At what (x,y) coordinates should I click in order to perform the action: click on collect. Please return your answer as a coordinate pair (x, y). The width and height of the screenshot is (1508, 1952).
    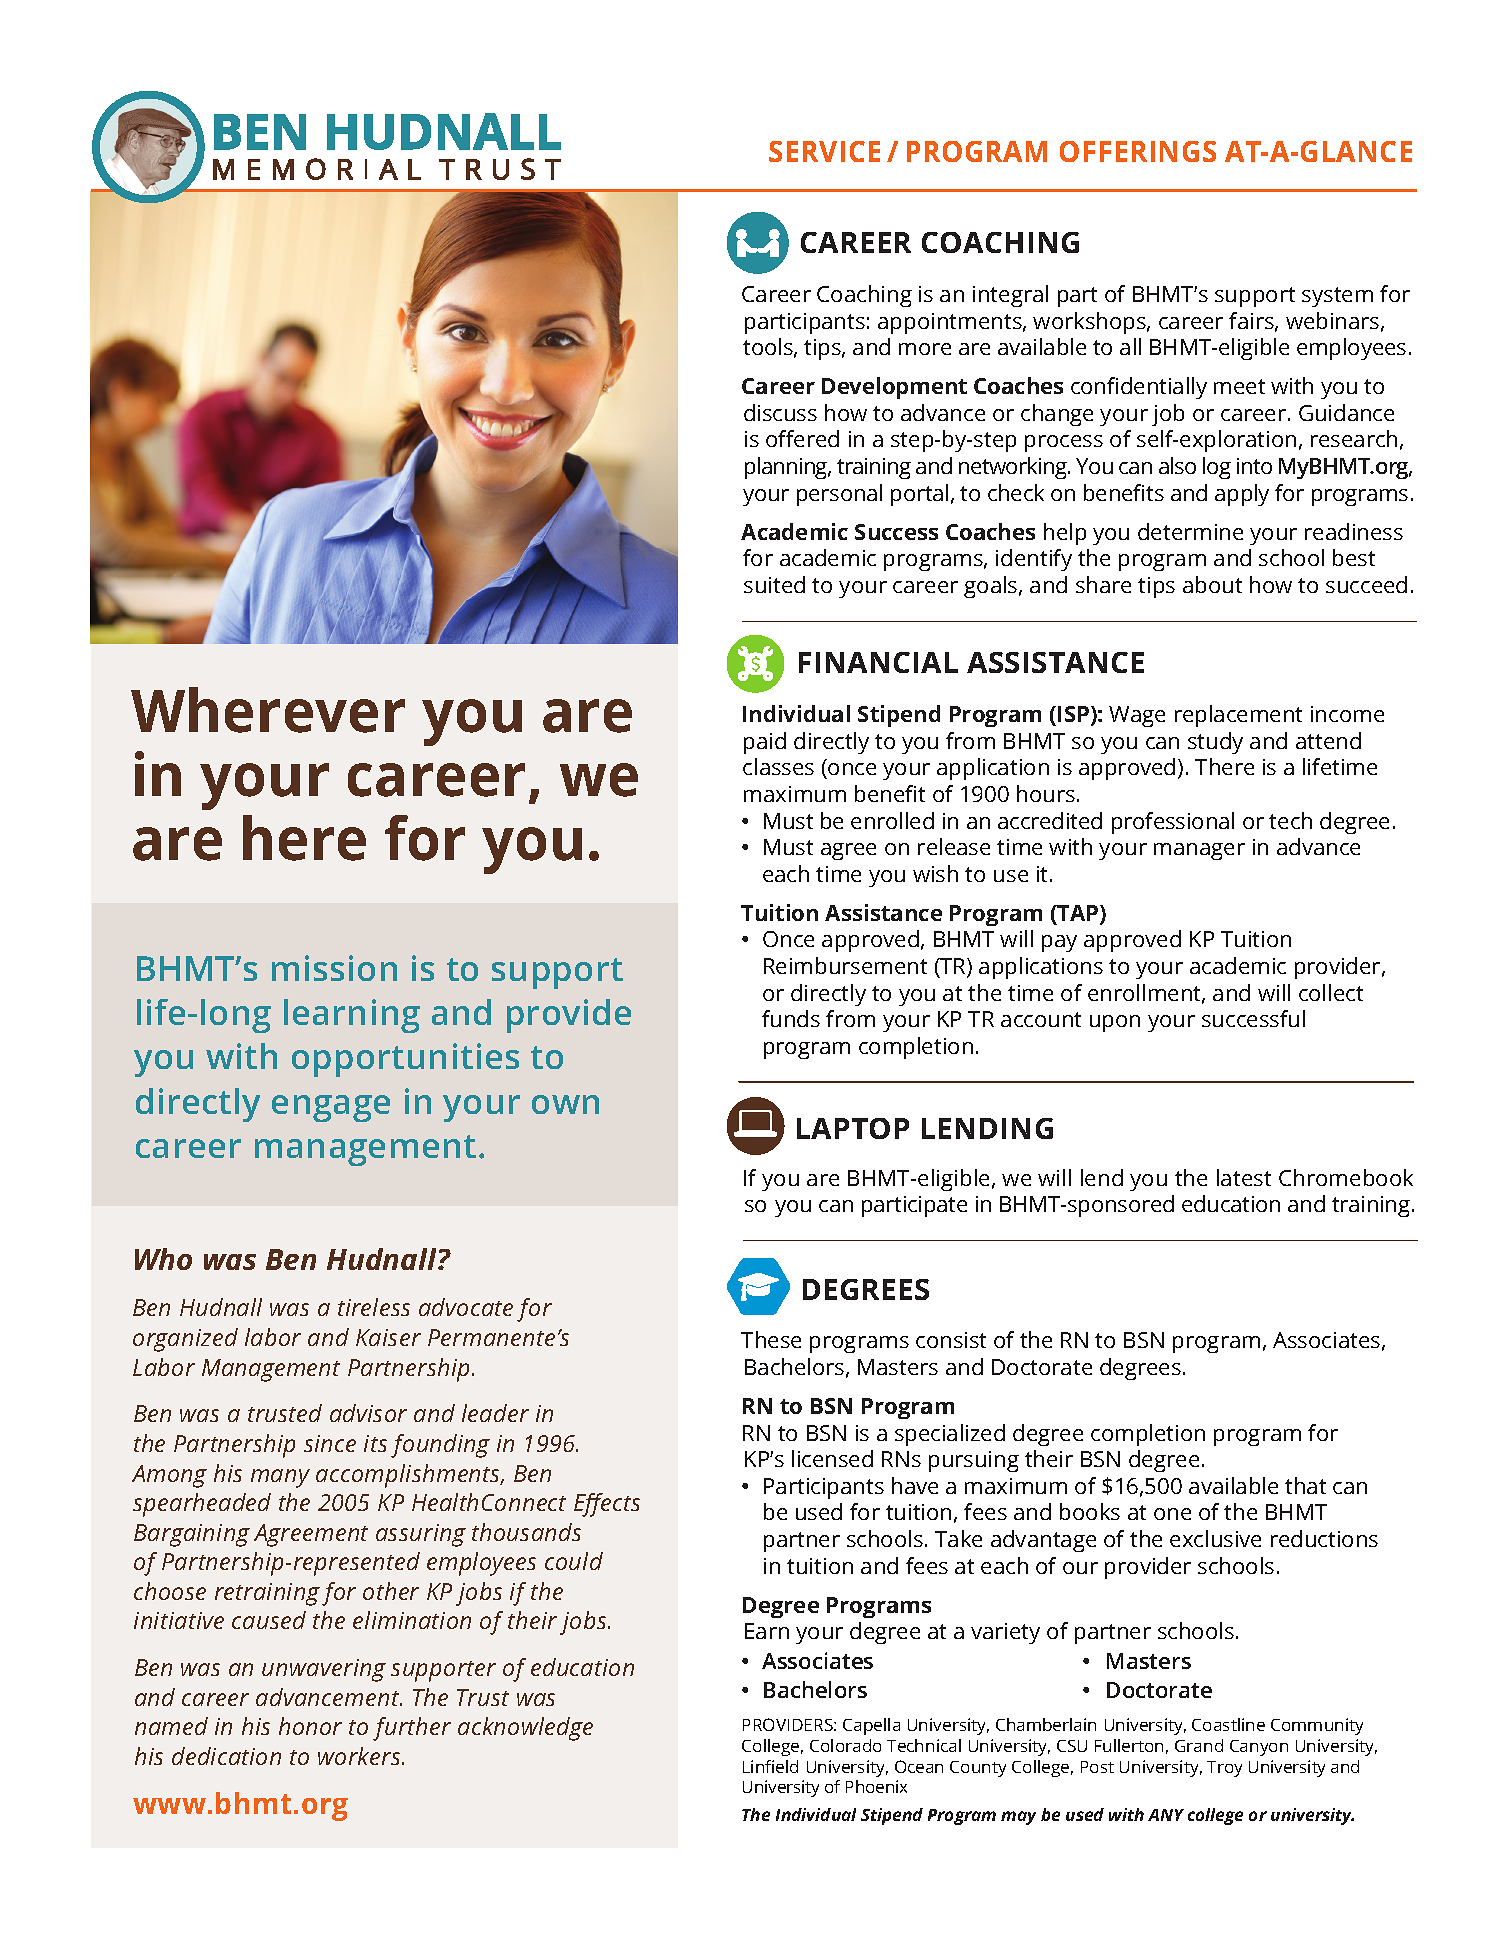
    Looking at the image, I should click on (1331, 992).
